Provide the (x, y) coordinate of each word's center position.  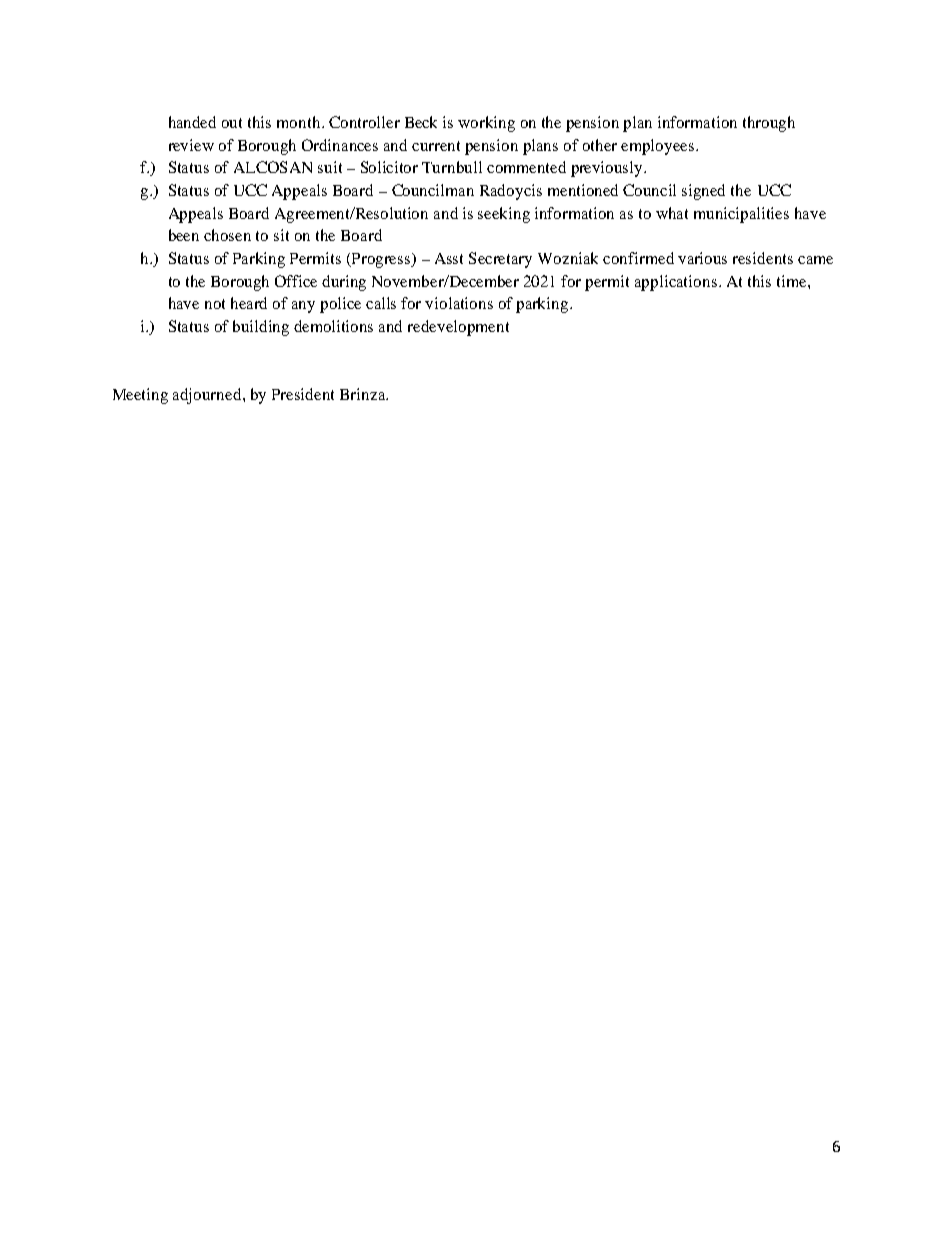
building (261, 328)
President (303, 394)
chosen (227, 235)
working (486, 124)
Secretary (500, 260)
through (769, 124)
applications (676, 283)
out (232, 123)
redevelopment (458, 328)
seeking (504, 215)
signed (703, 192)
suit (330, 167)
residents (763, 258)
